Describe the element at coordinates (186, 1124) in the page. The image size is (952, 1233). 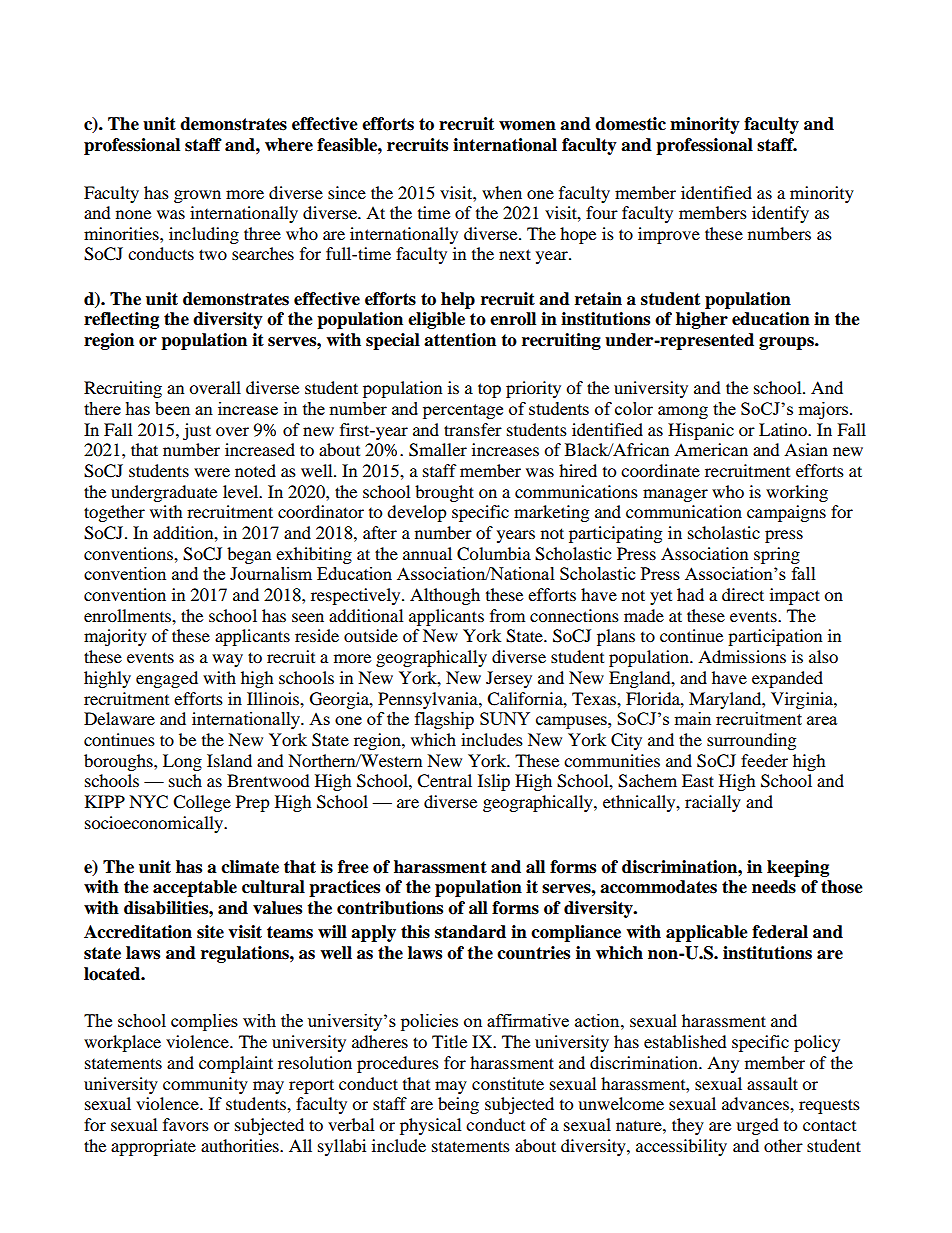
I see `favors` at that location.
